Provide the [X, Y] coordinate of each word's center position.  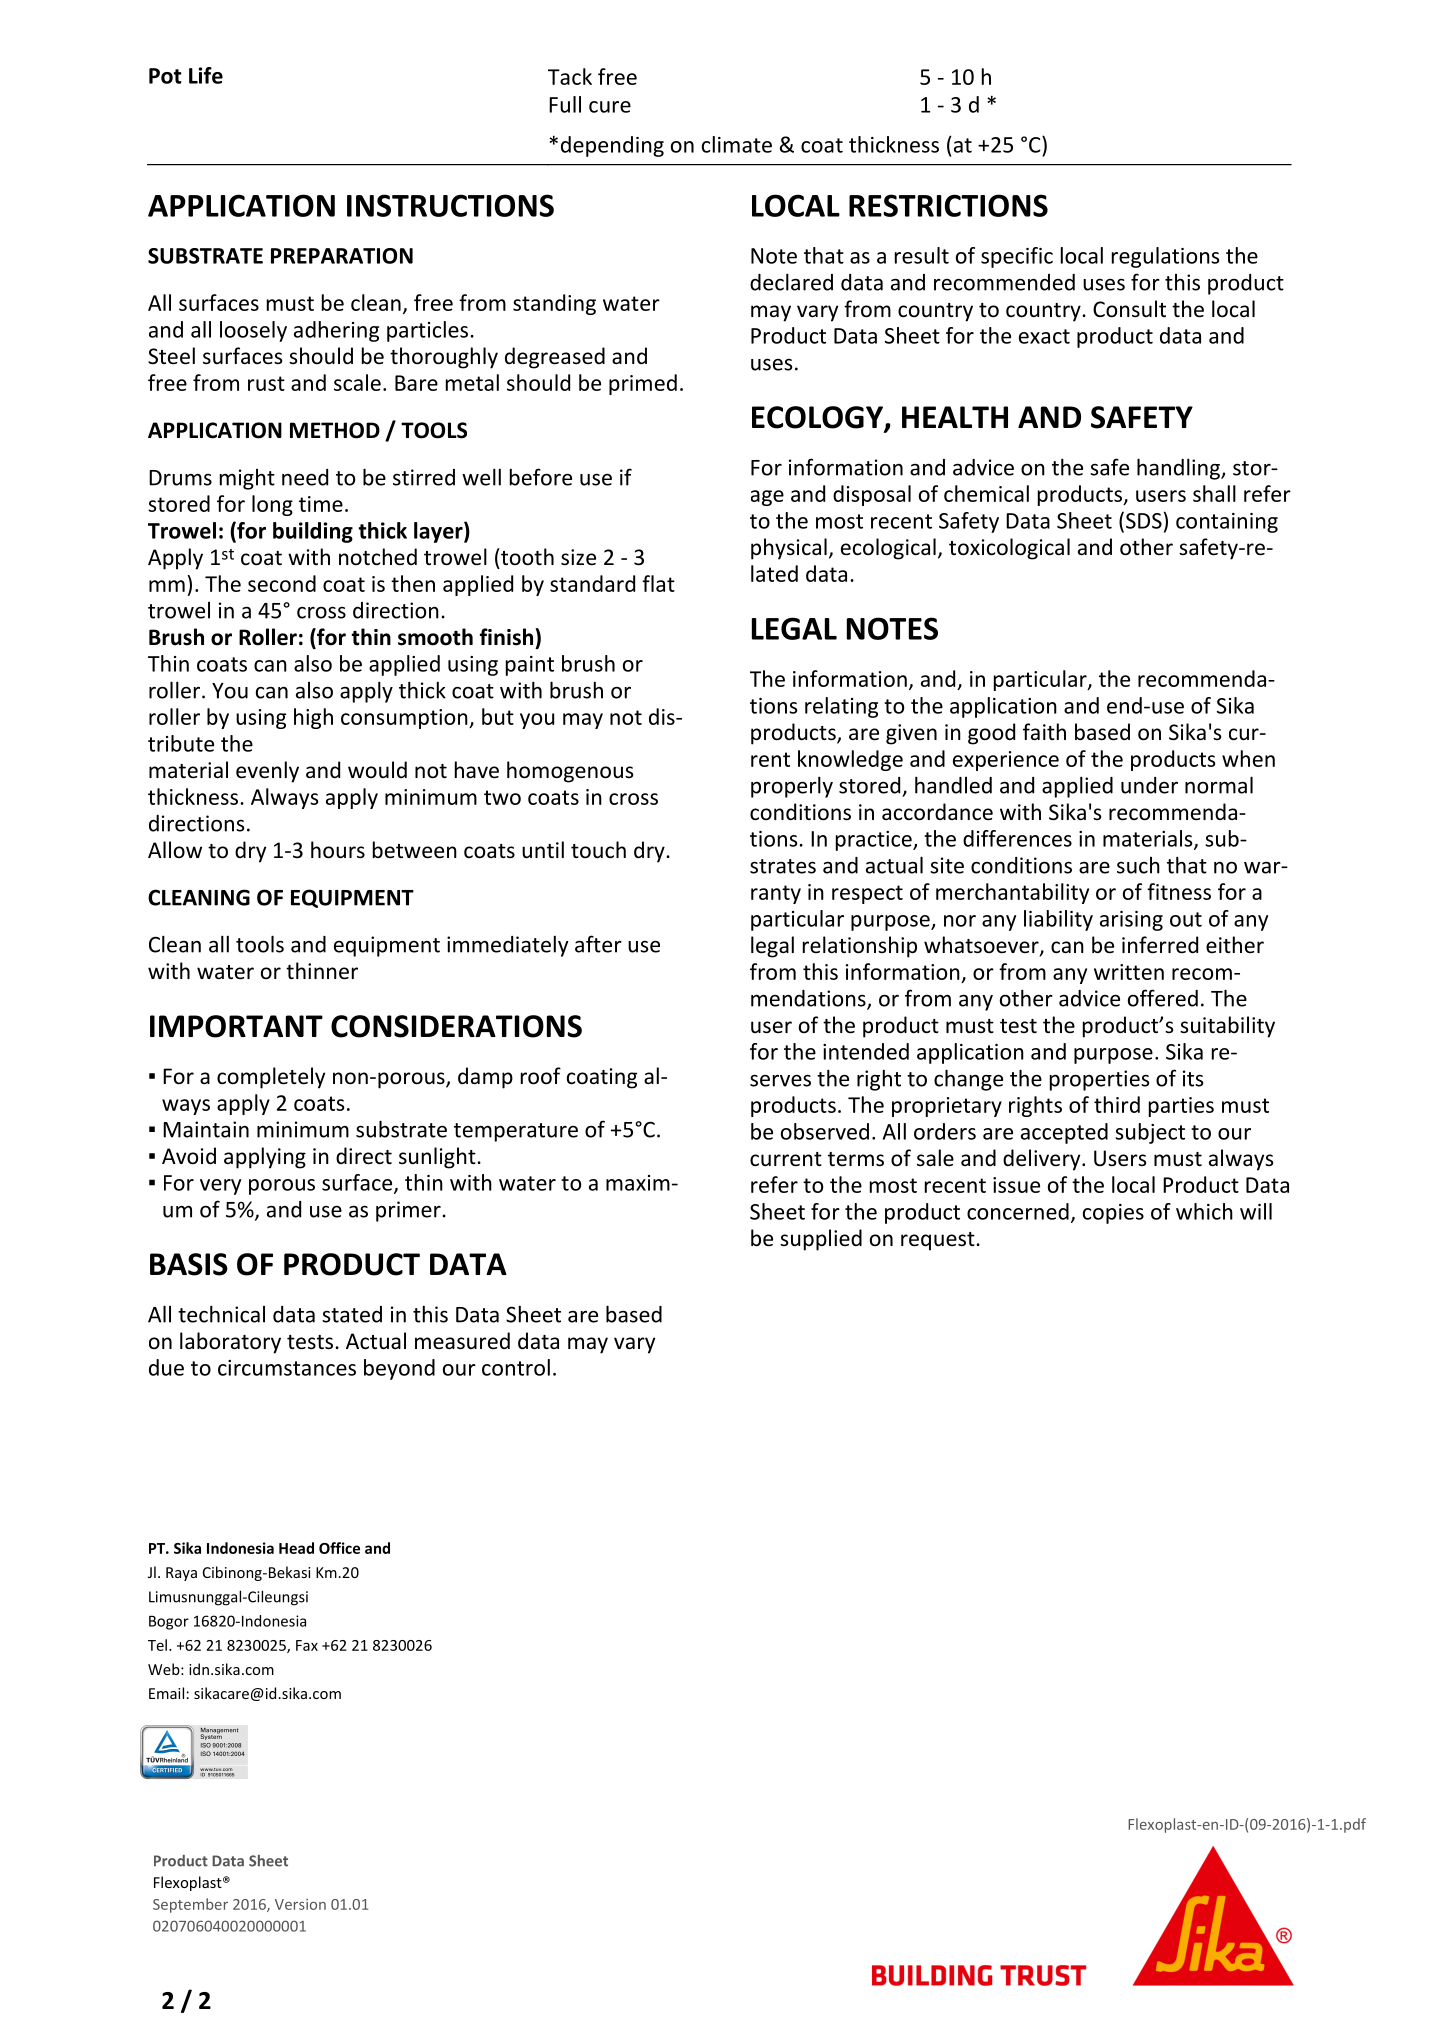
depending [612, 146]
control [516, 1367]
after [598, 944]
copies [1113, 1214]
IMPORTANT [236, 1026]
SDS [1144, 521]
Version [300, 1904]
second [282, 583]
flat [658, 583]
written [1129, 972]
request [938, 1241]
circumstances [287, 1368]
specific [1017, 257]
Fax [307, 1645]
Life [206, 75]
